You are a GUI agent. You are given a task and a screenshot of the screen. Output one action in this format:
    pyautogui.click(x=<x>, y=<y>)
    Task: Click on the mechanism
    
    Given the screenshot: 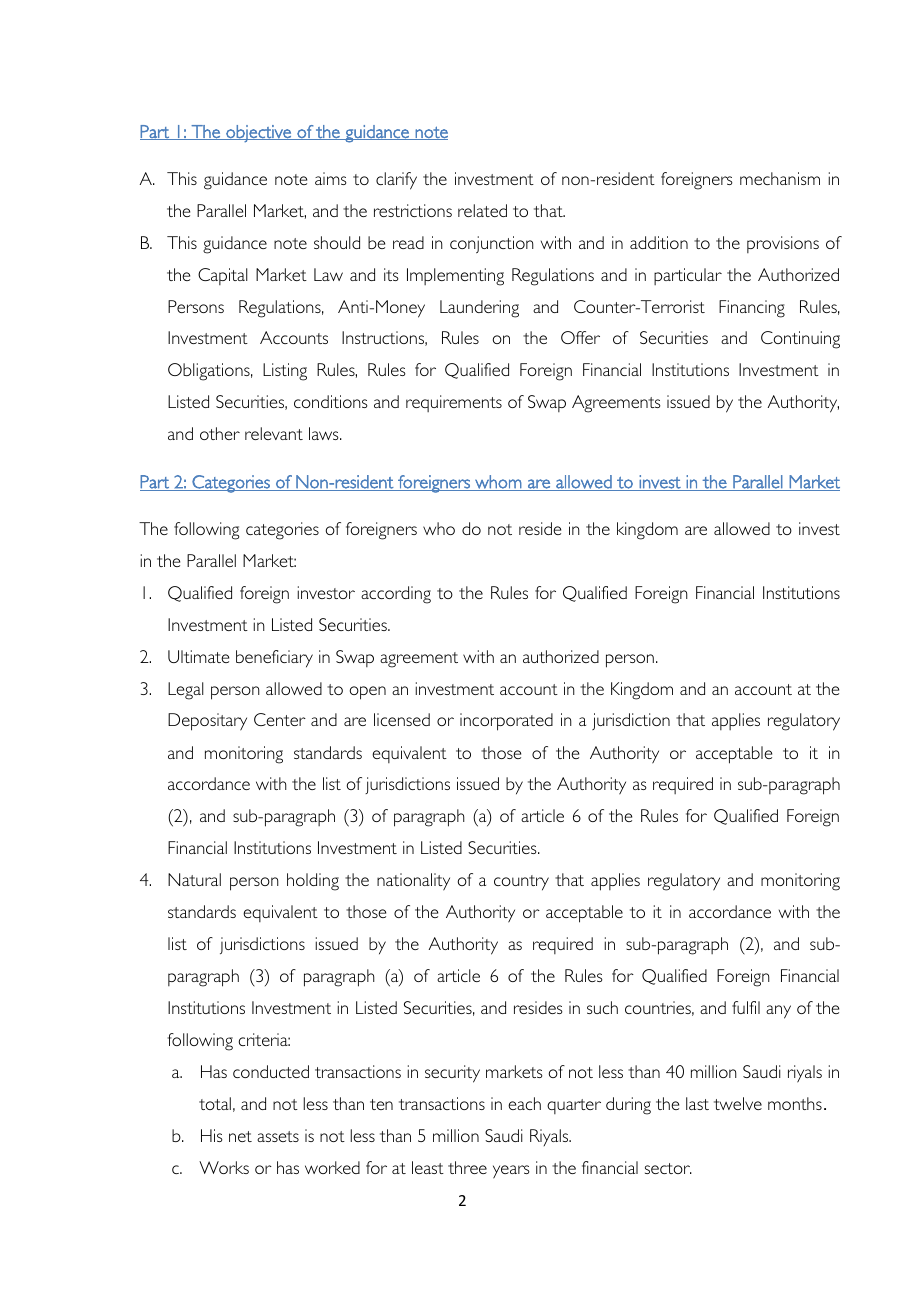 What is the action you would take?
    pyautogui.click(x=780, y=178)
